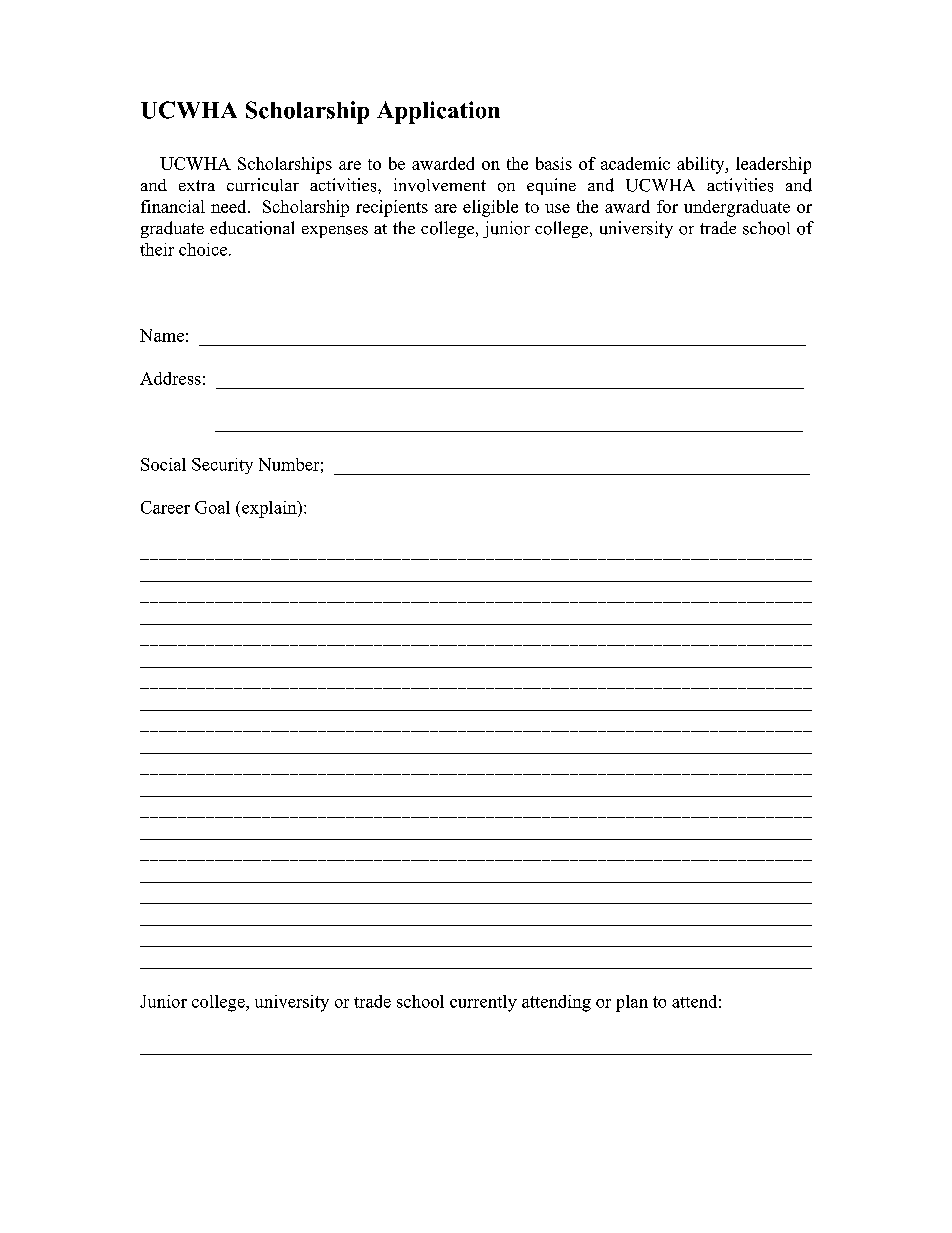  I want to click on explain, so click(270, 509).
